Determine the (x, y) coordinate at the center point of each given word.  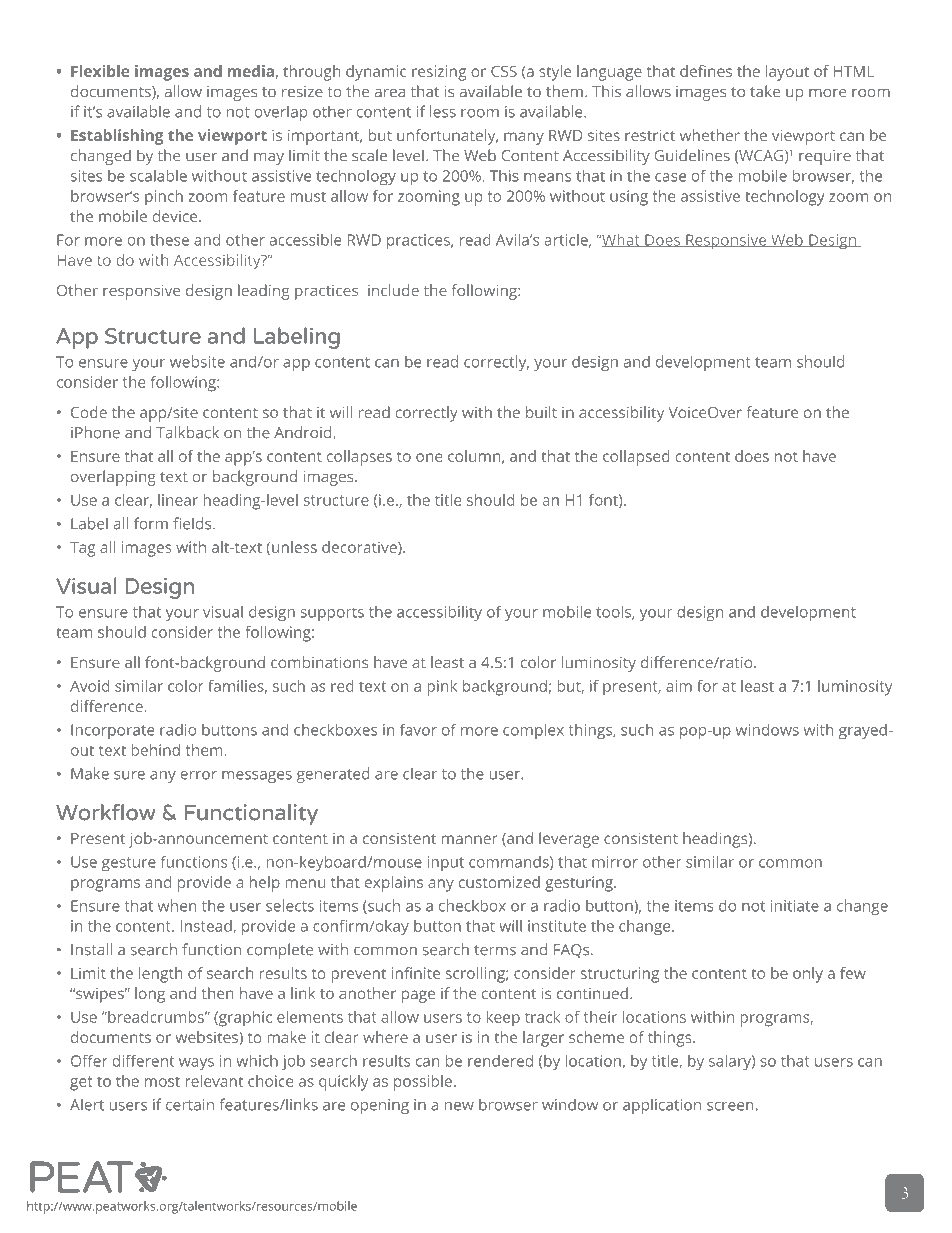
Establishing (117, 137)
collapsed (636, 458)
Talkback (187, 432)
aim (679, 686)
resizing (439, 73)
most (162, 1082)
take (765, 91)
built (541, 412)
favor (418, 729)
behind (156, 750)
